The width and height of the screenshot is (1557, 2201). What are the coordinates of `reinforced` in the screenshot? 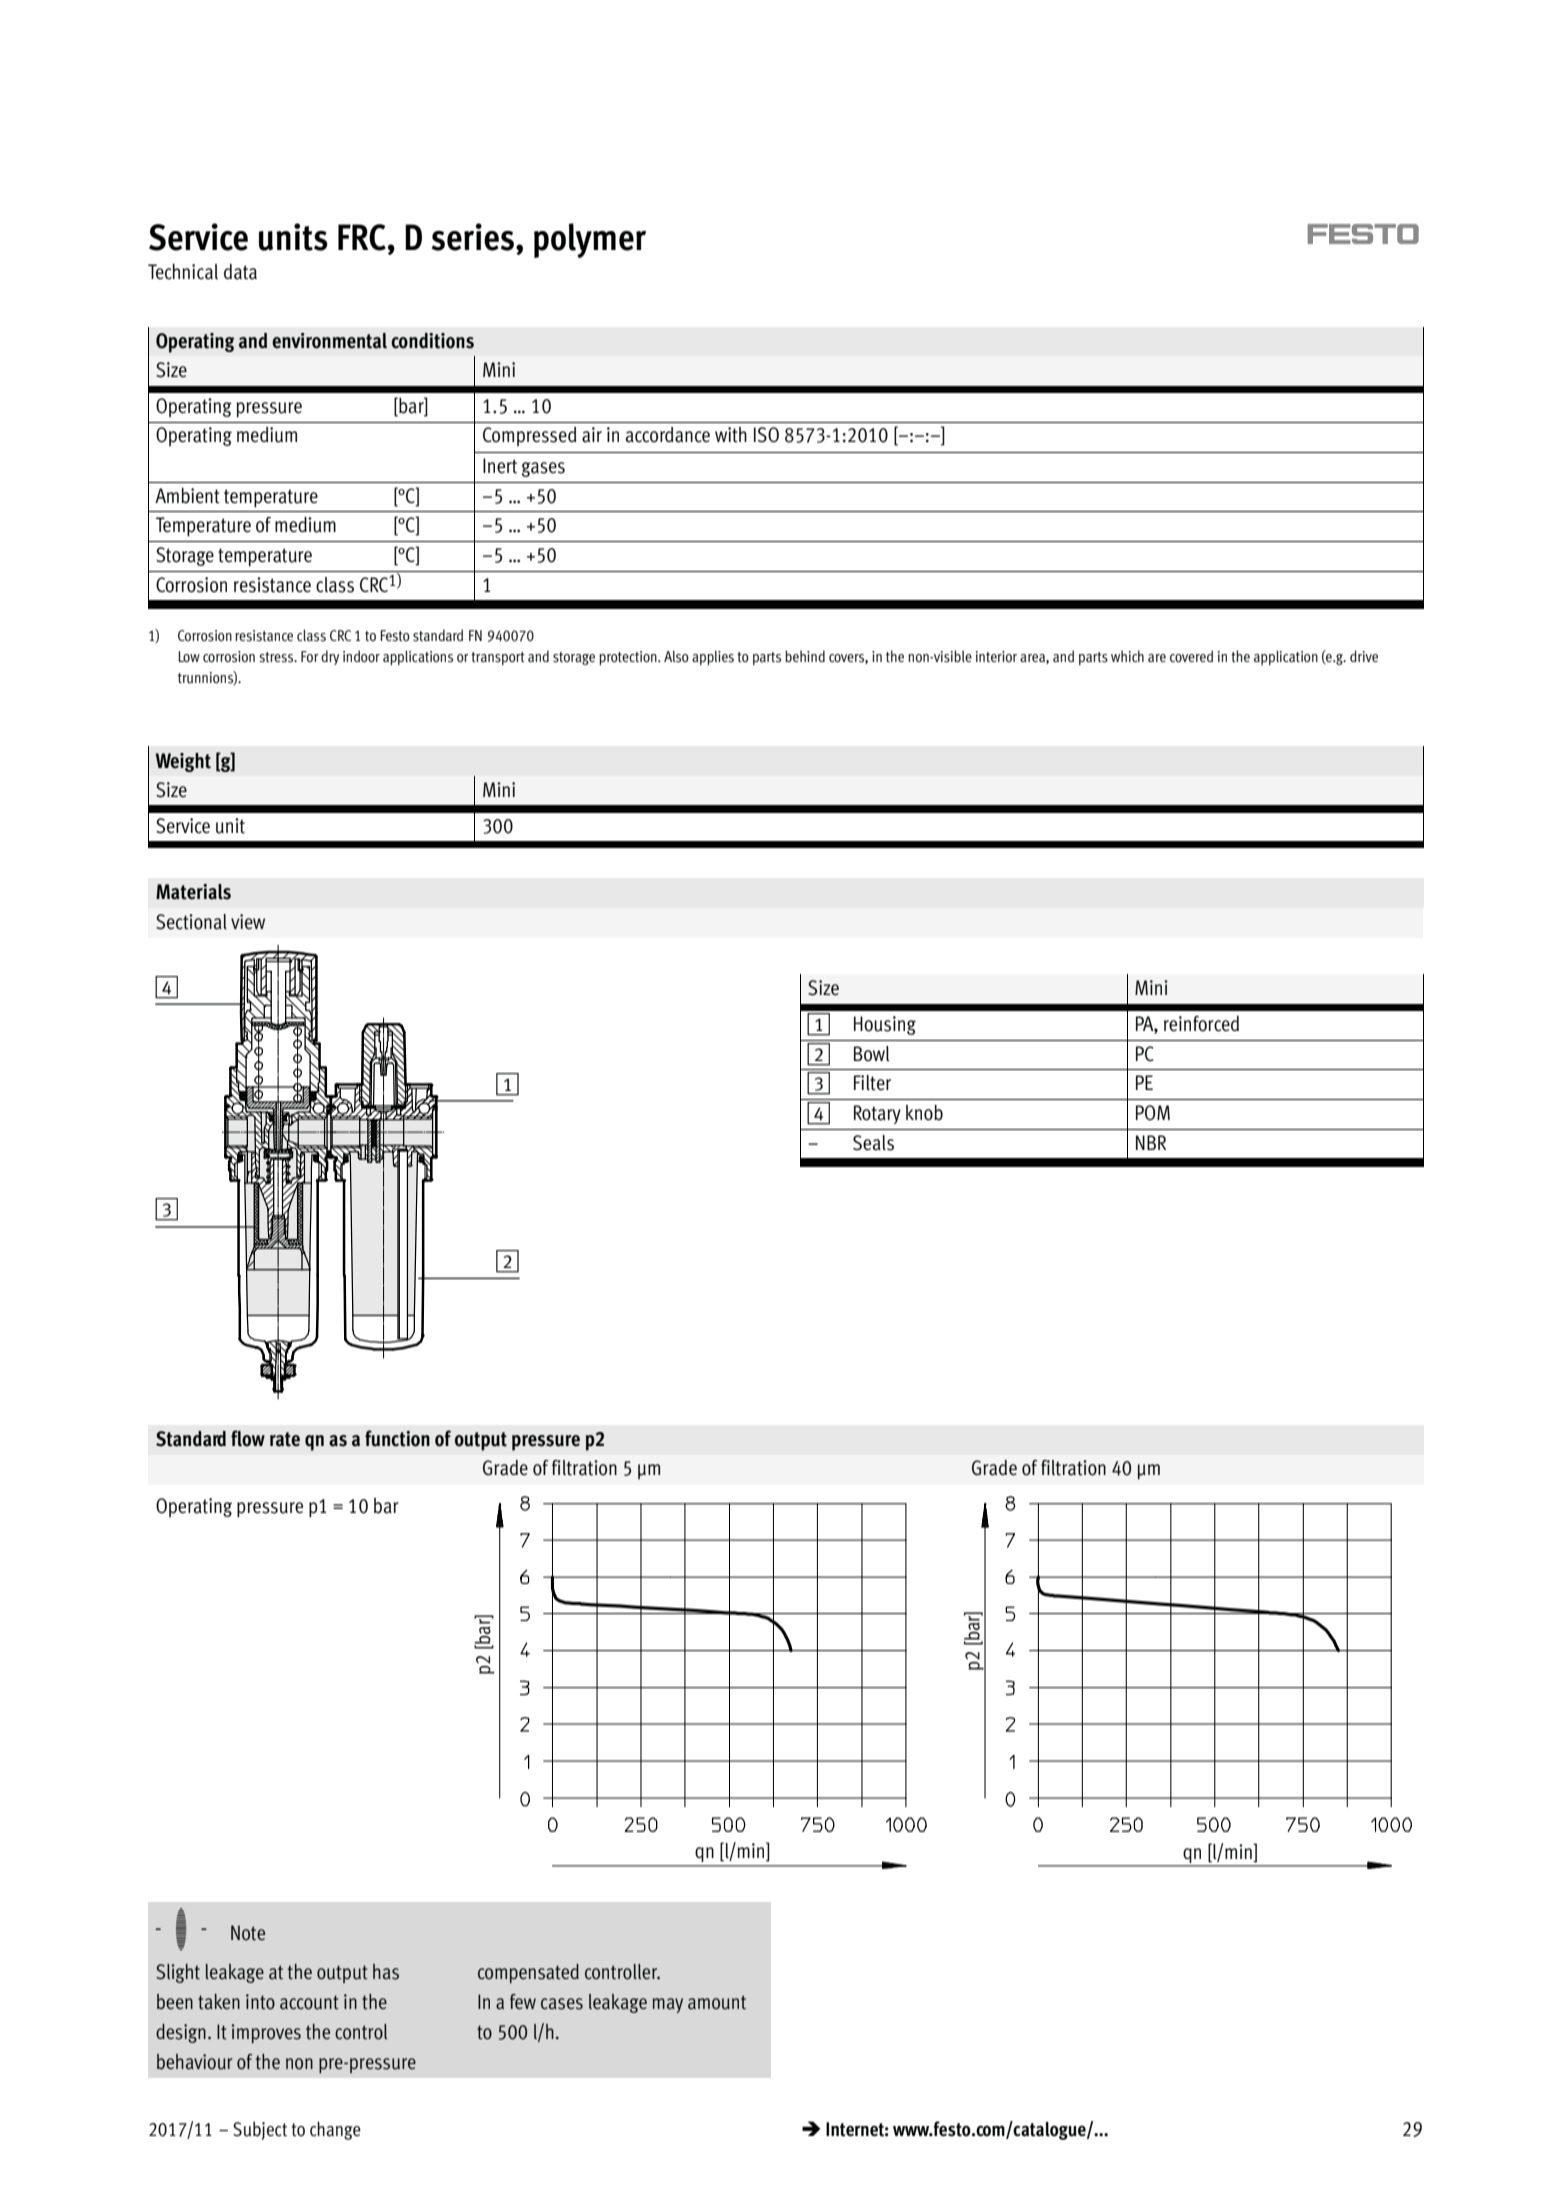 It's located at (1201, 1024).
